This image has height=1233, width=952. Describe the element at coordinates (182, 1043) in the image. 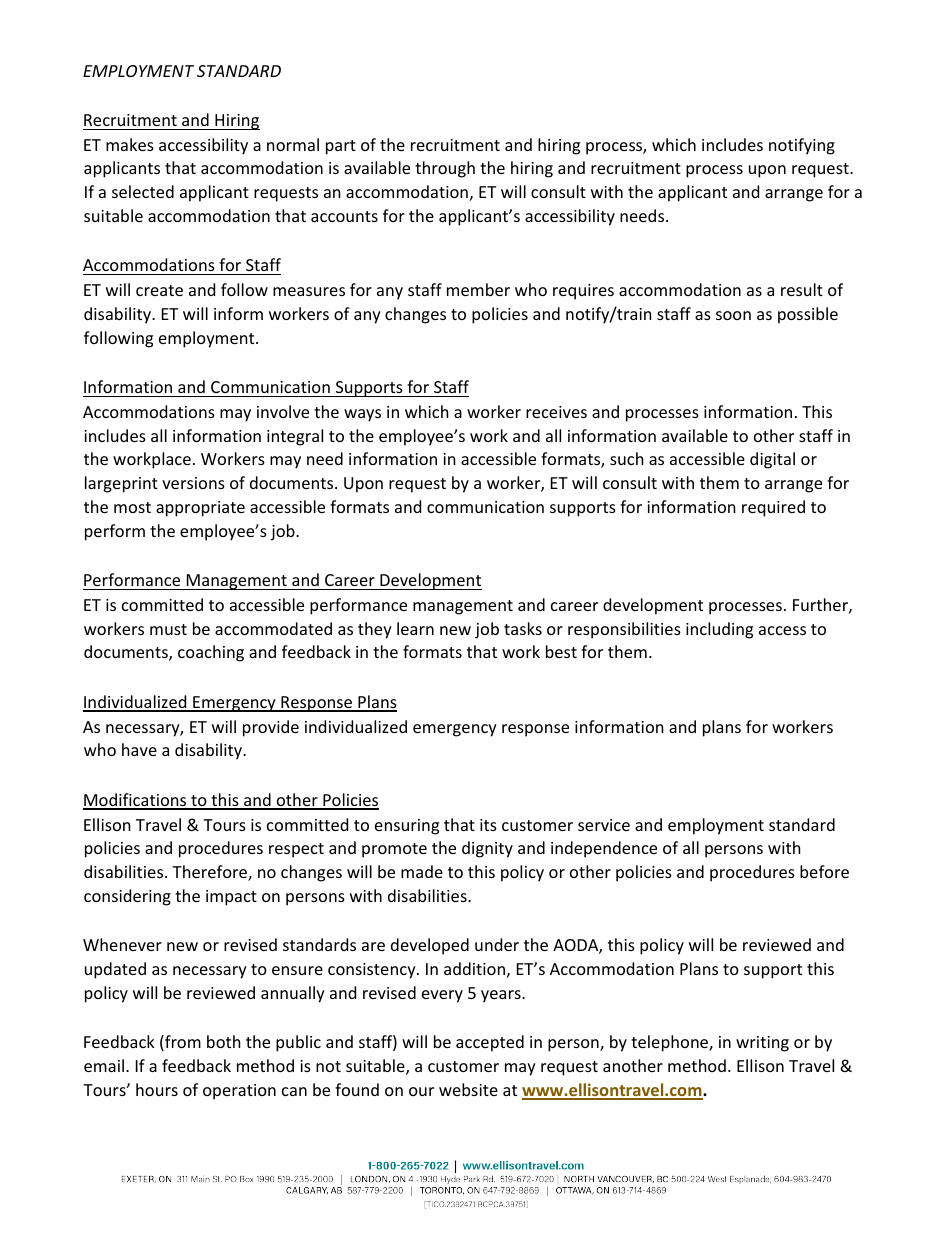

I see `from` at that location.
